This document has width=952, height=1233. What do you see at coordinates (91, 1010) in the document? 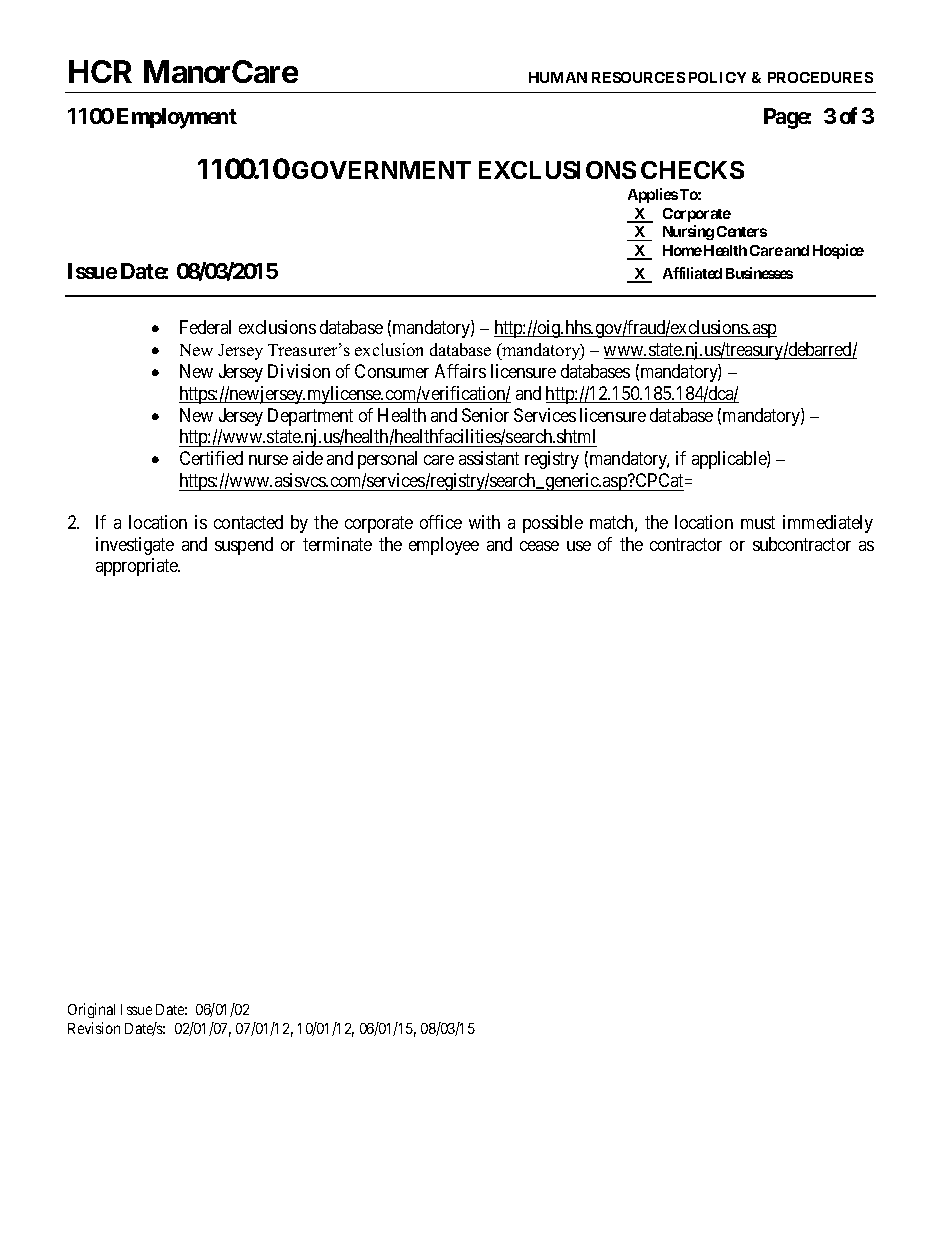
I see `Original` at bounding box center [91, 1010].
